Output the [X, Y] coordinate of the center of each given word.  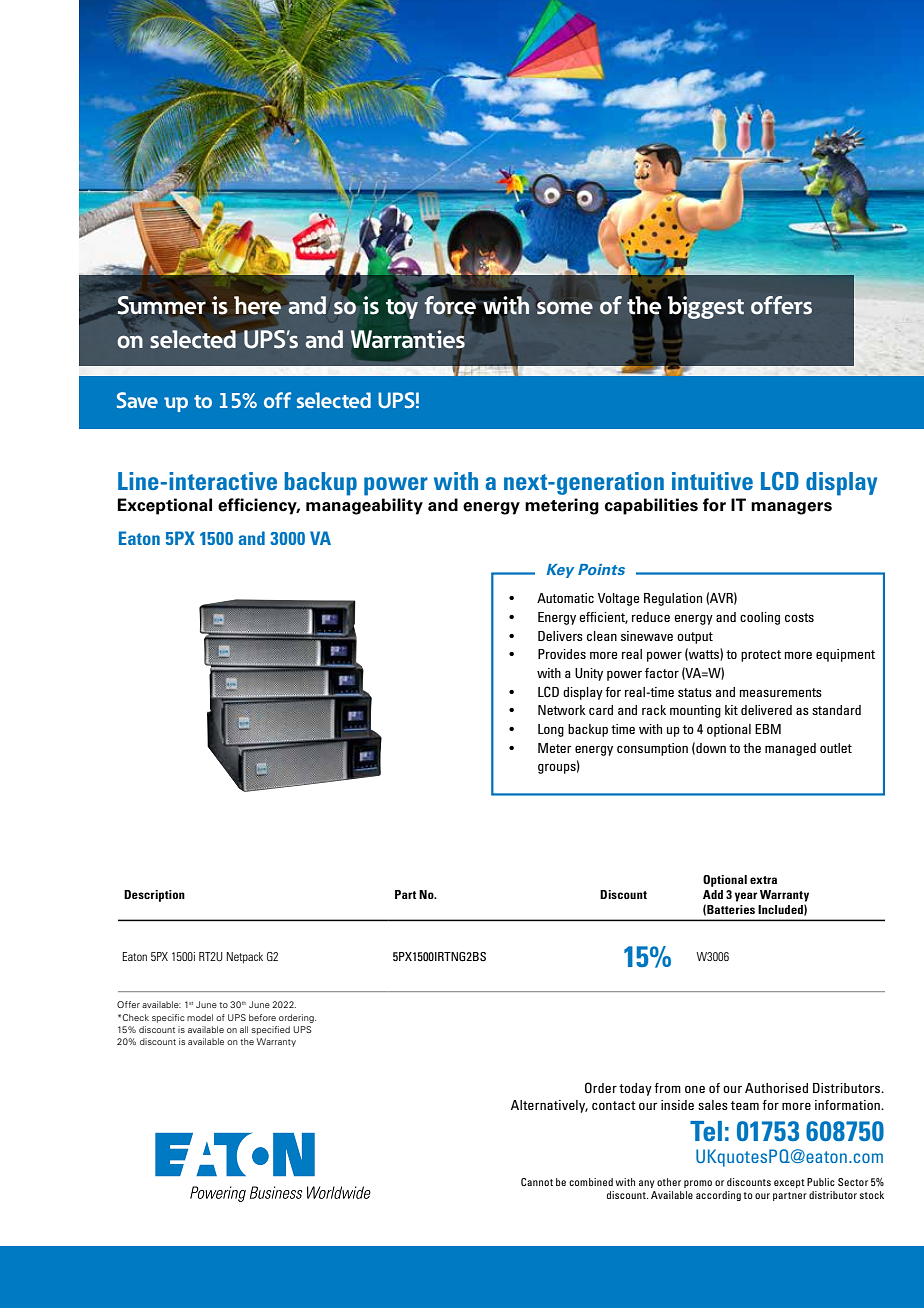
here [258, 305]
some [565, 308]
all [244, 1029]
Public [821, 1182]
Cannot [537, 1182]
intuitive [712, 481]
